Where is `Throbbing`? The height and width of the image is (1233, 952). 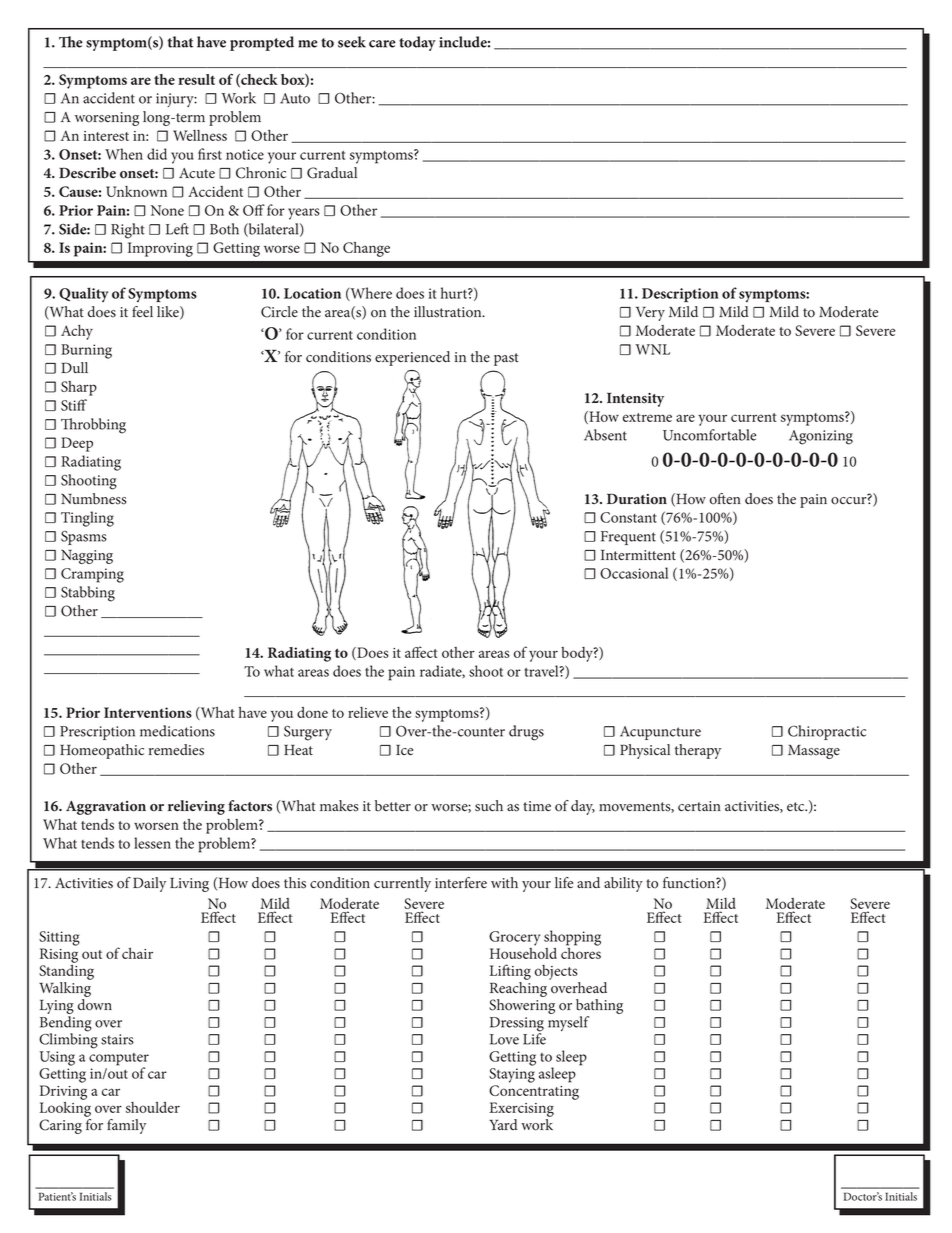 Throbbing is located at coordinates (93, 426).
